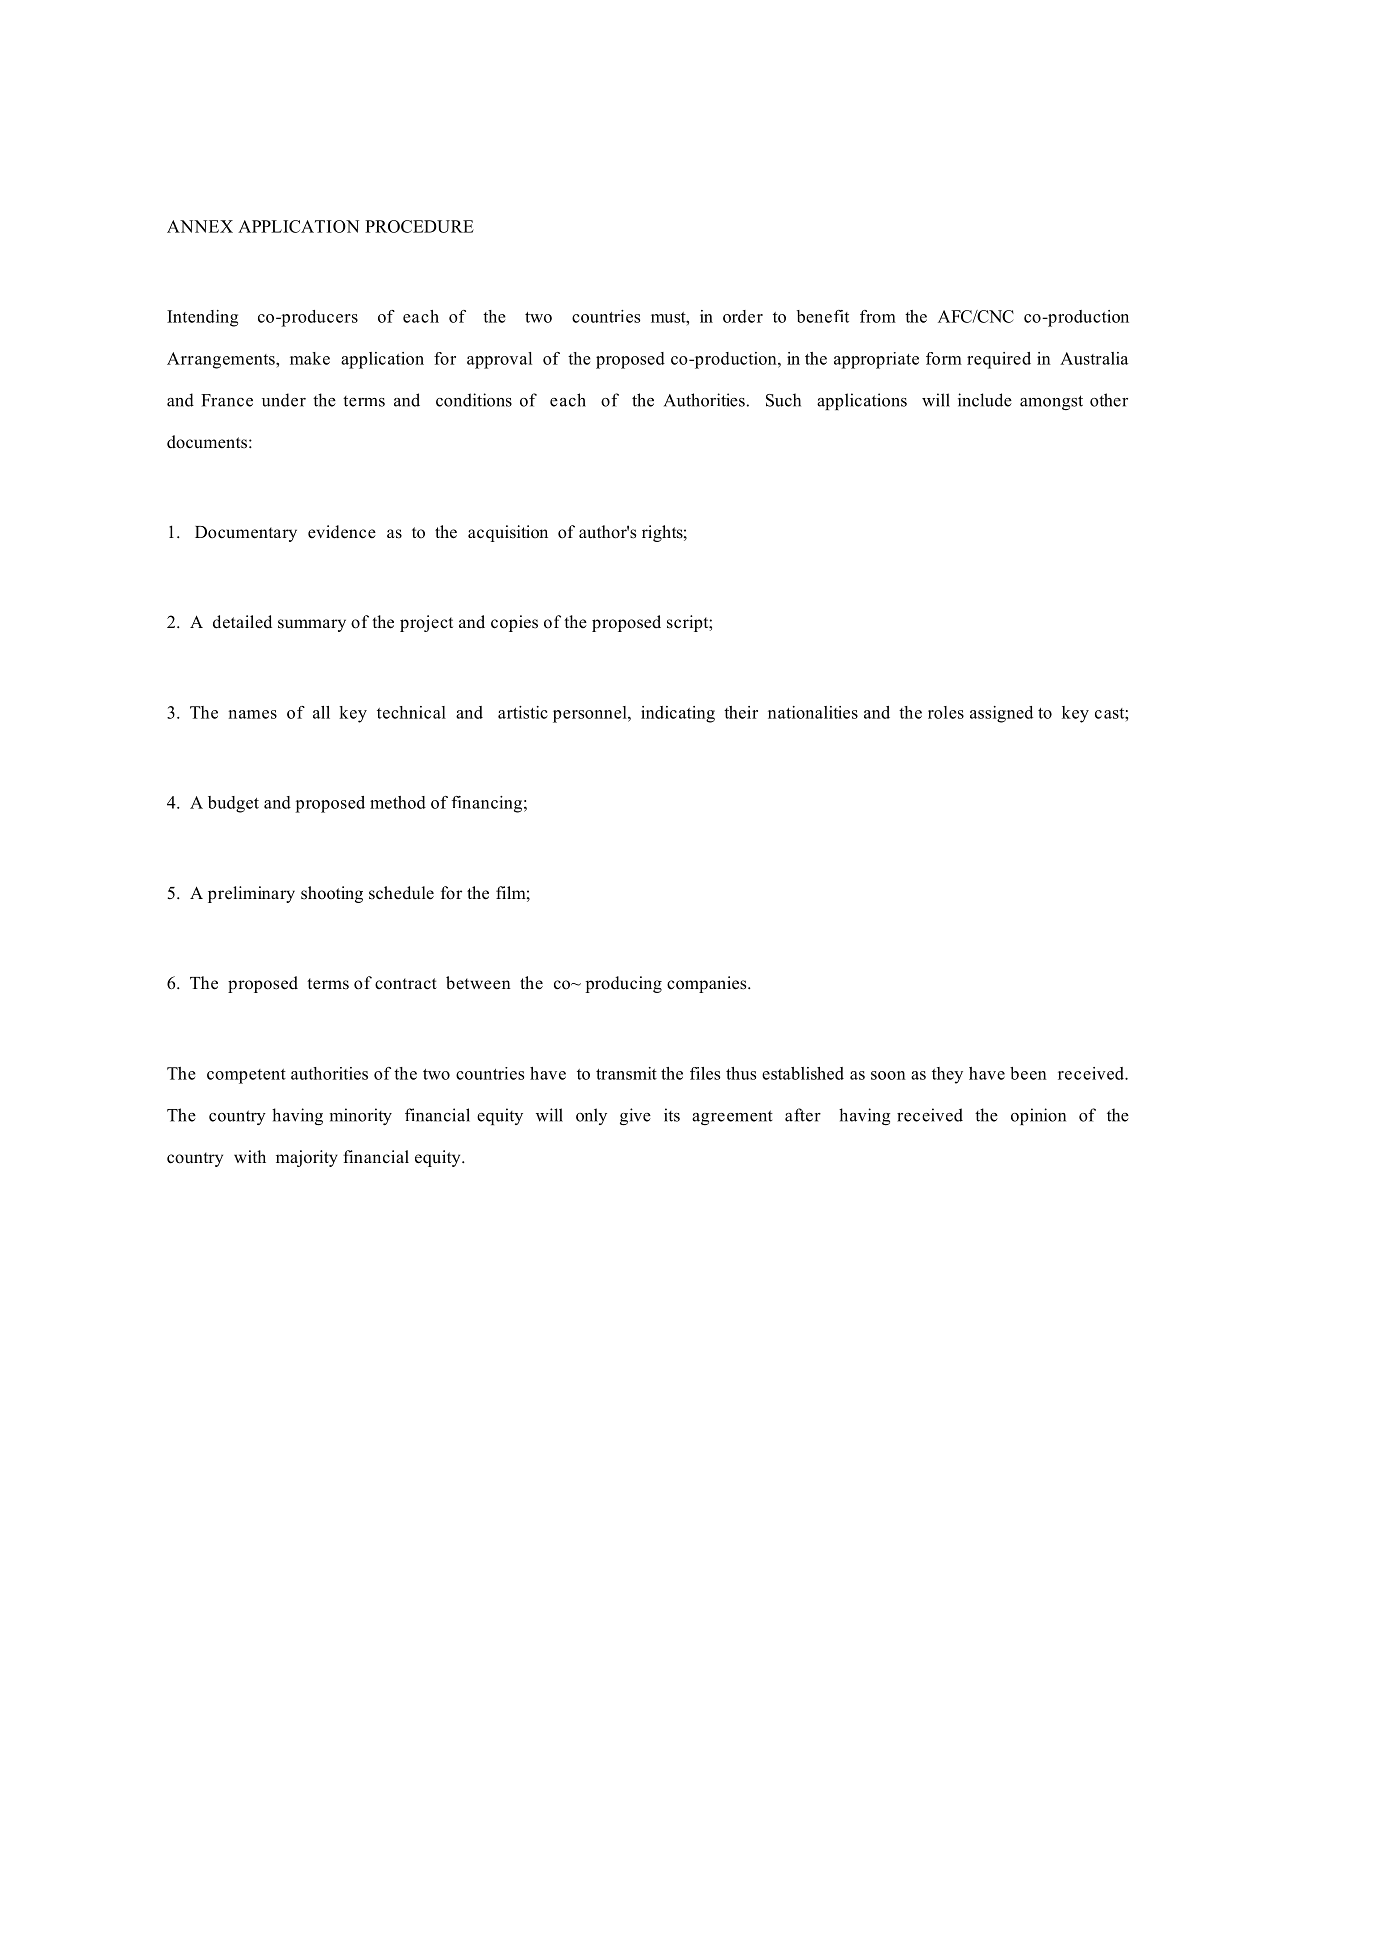 This screenshot has width=1377, height=1949. What do you see at coordinates (743, 316) in the screenshot?
I see `order` at bounding box center [743, 316].
